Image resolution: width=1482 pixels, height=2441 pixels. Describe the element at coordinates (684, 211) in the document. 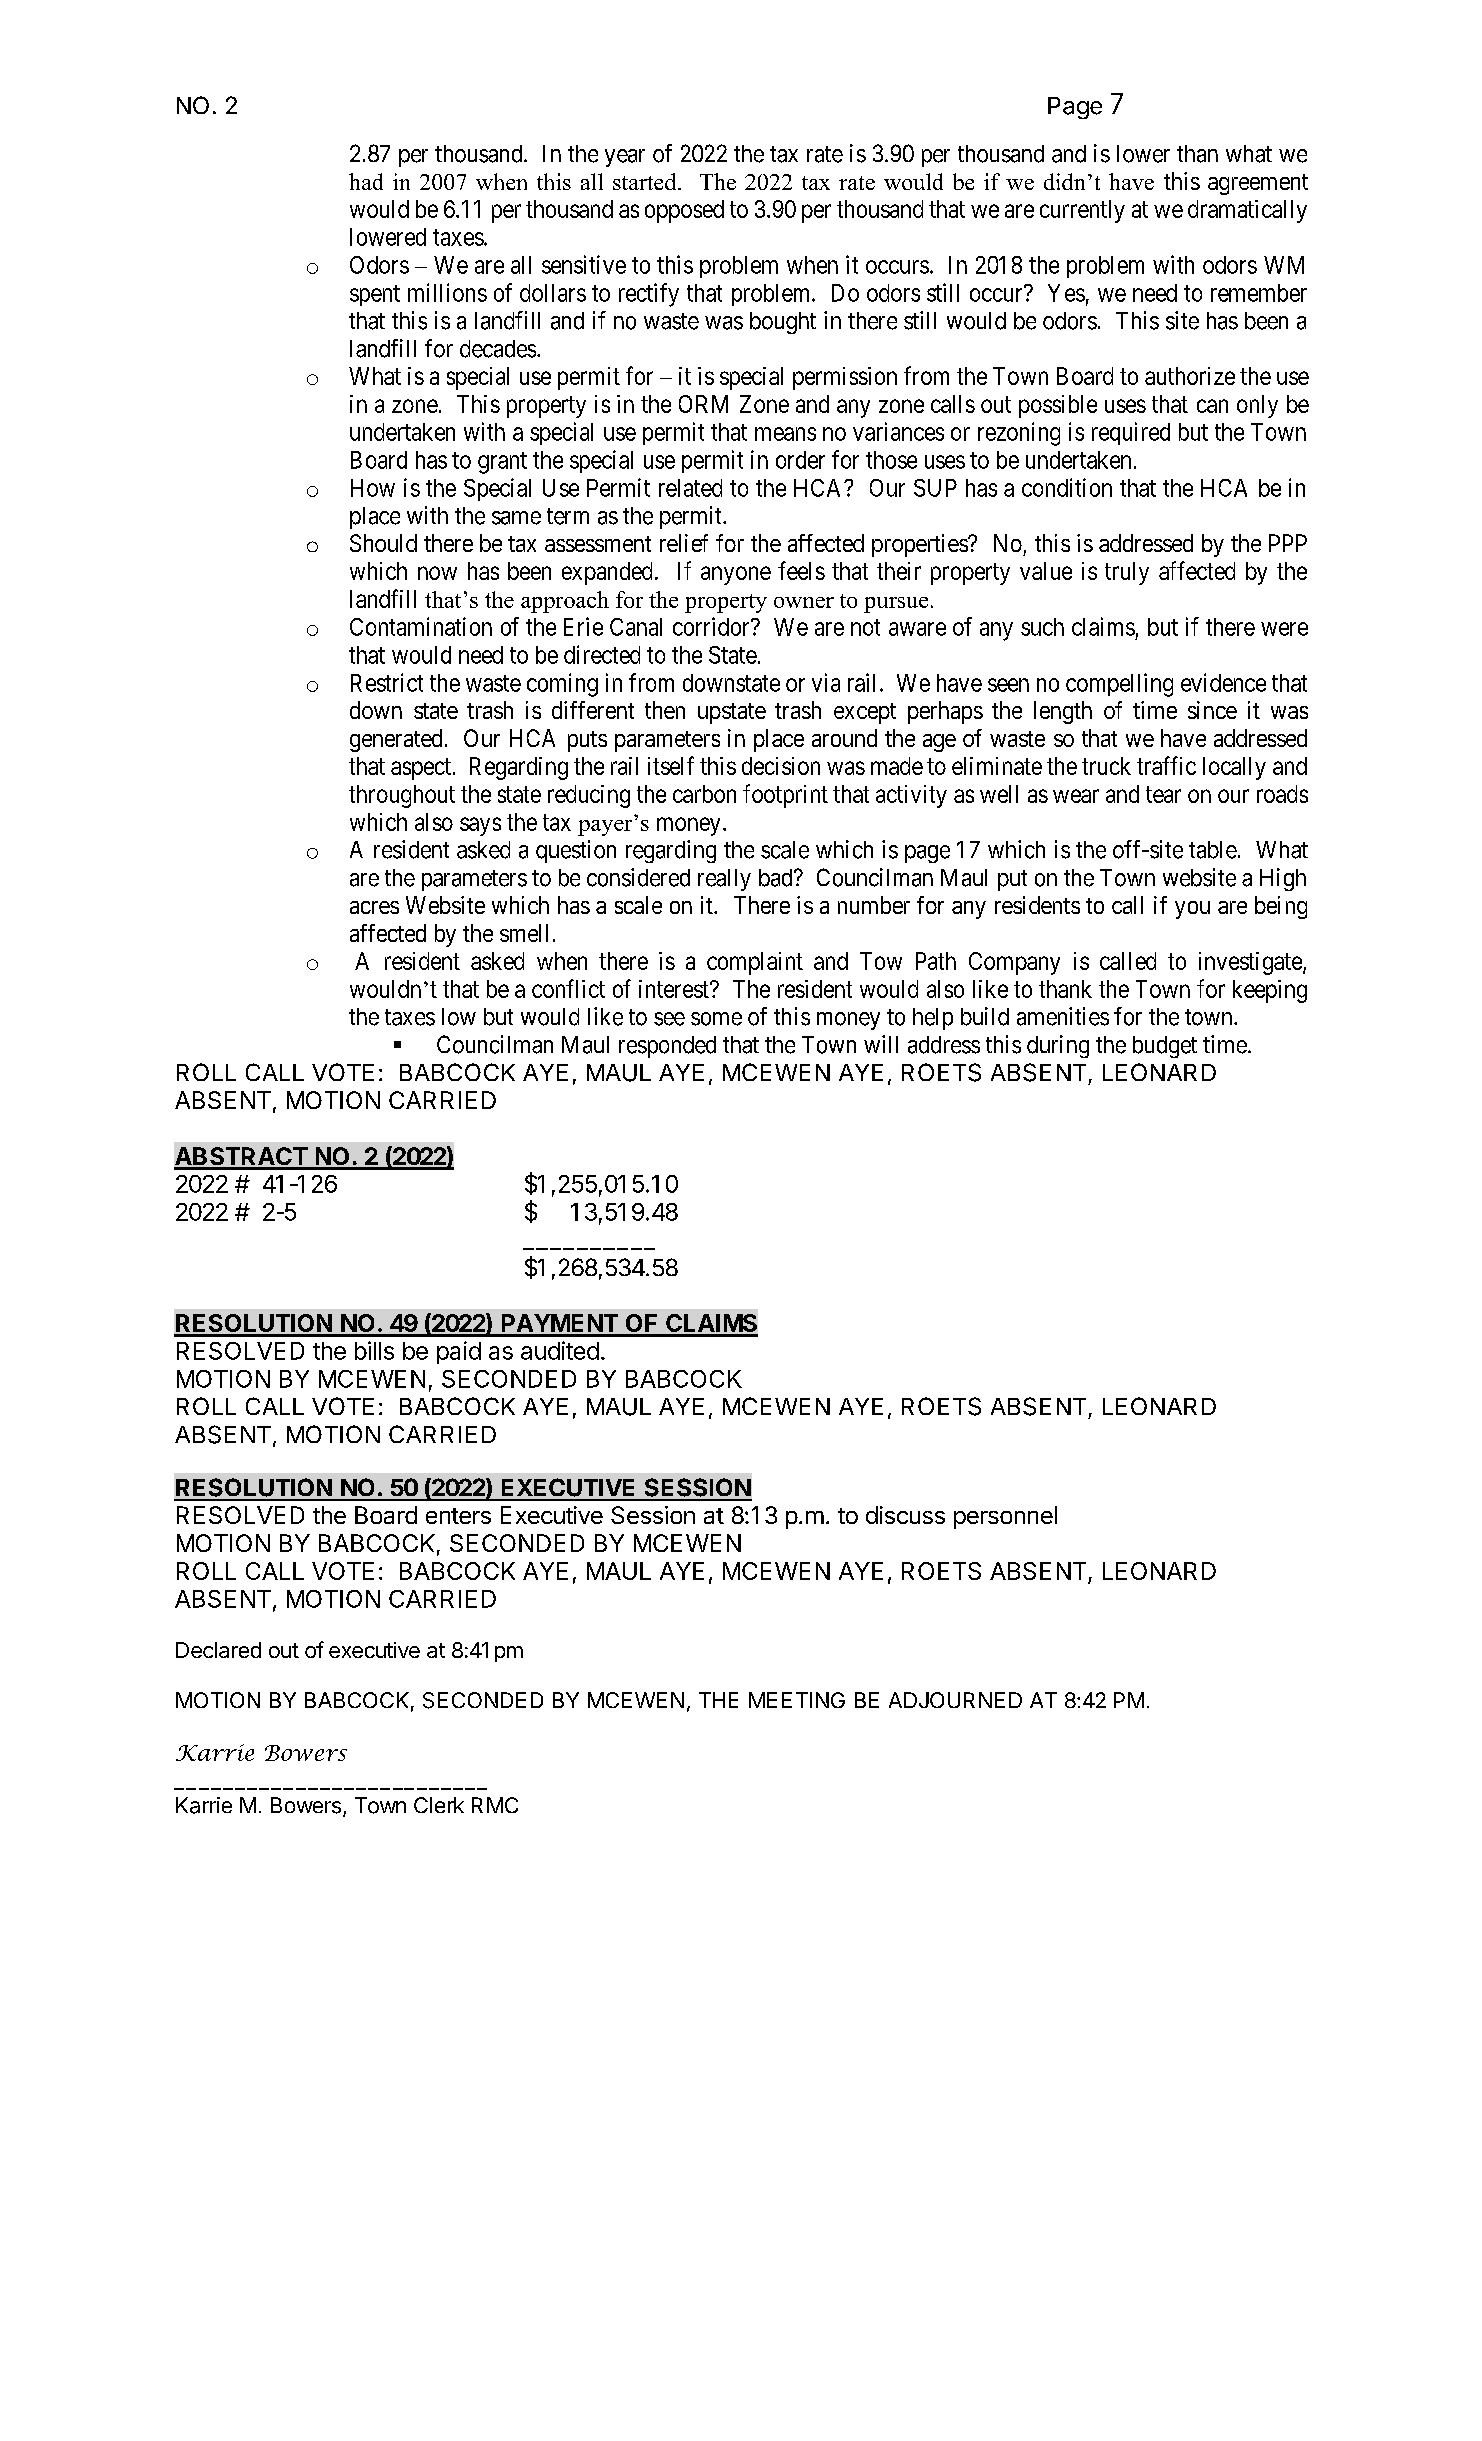

I see `opposed` at that location.
